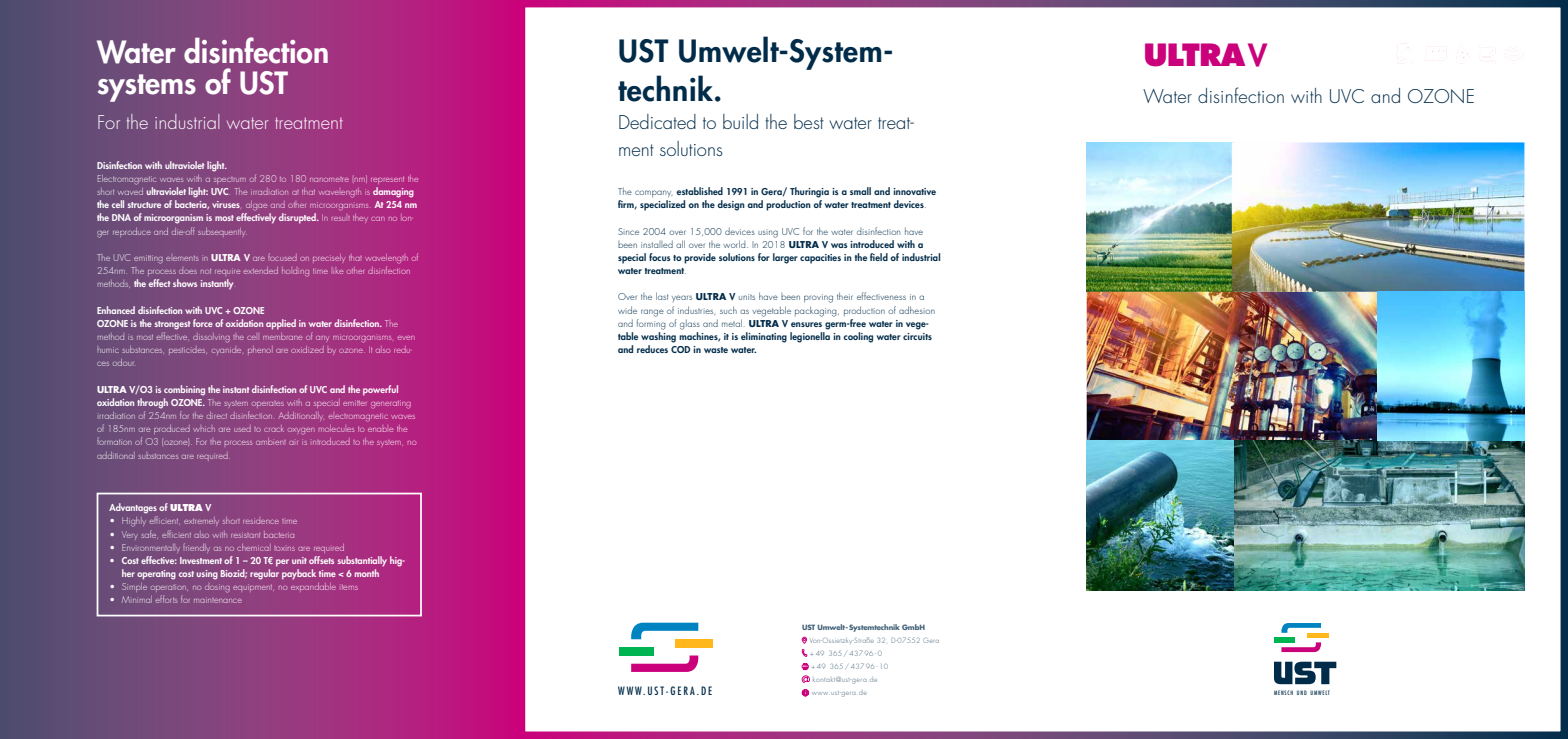  Describe the element at coordinates (367, 573) in the image. I see `month` at that location.
